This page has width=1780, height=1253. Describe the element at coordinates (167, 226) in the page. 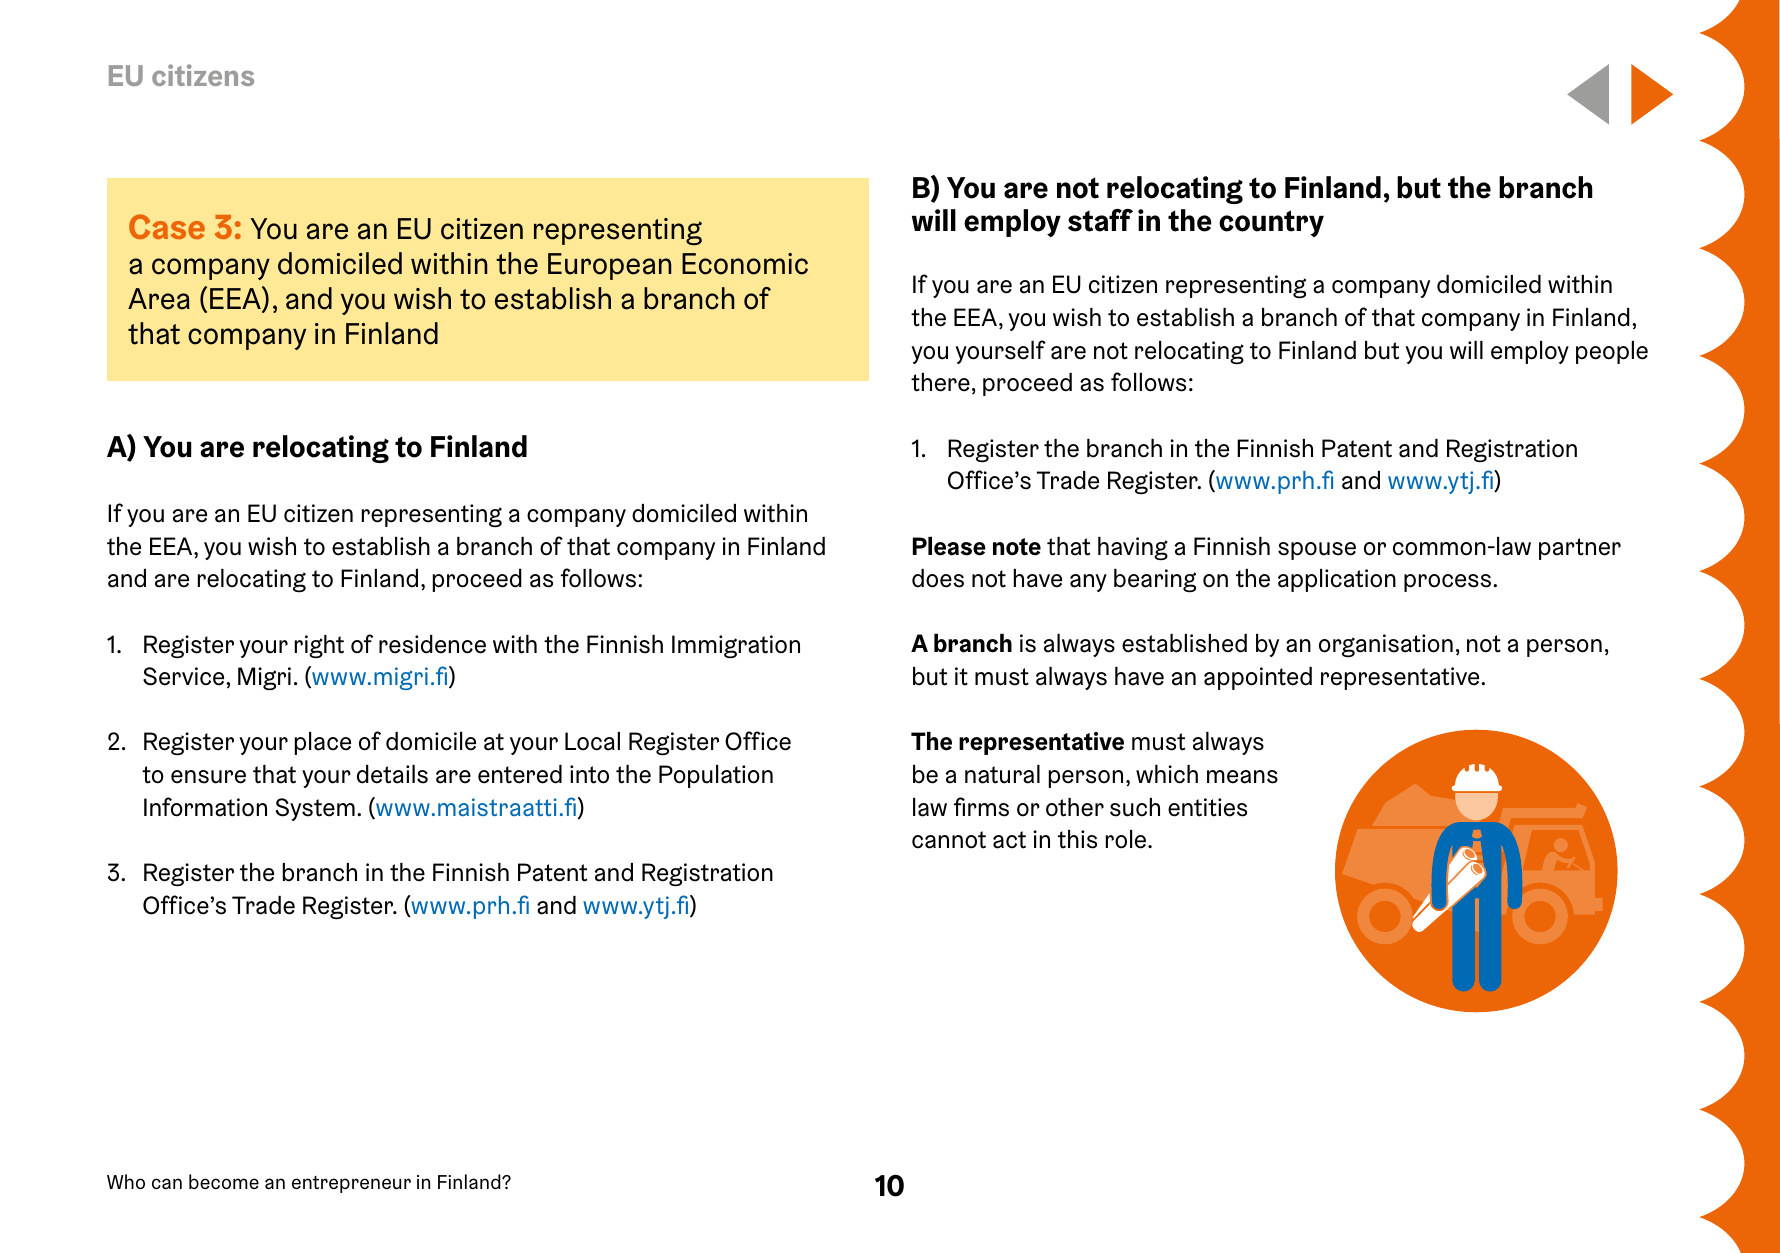

I see `Case` at that location.
